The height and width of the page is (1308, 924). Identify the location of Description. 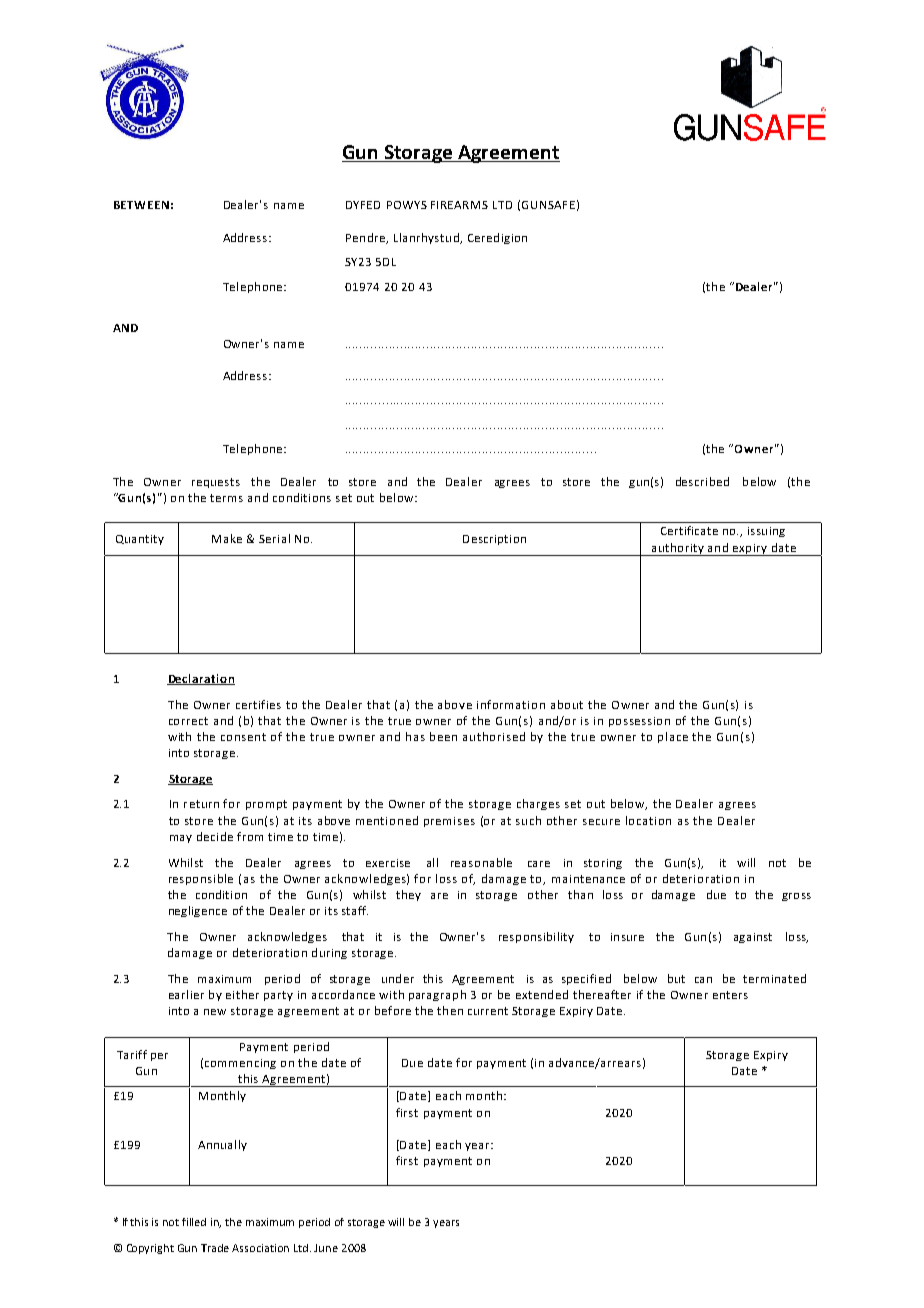
(494, 540).
